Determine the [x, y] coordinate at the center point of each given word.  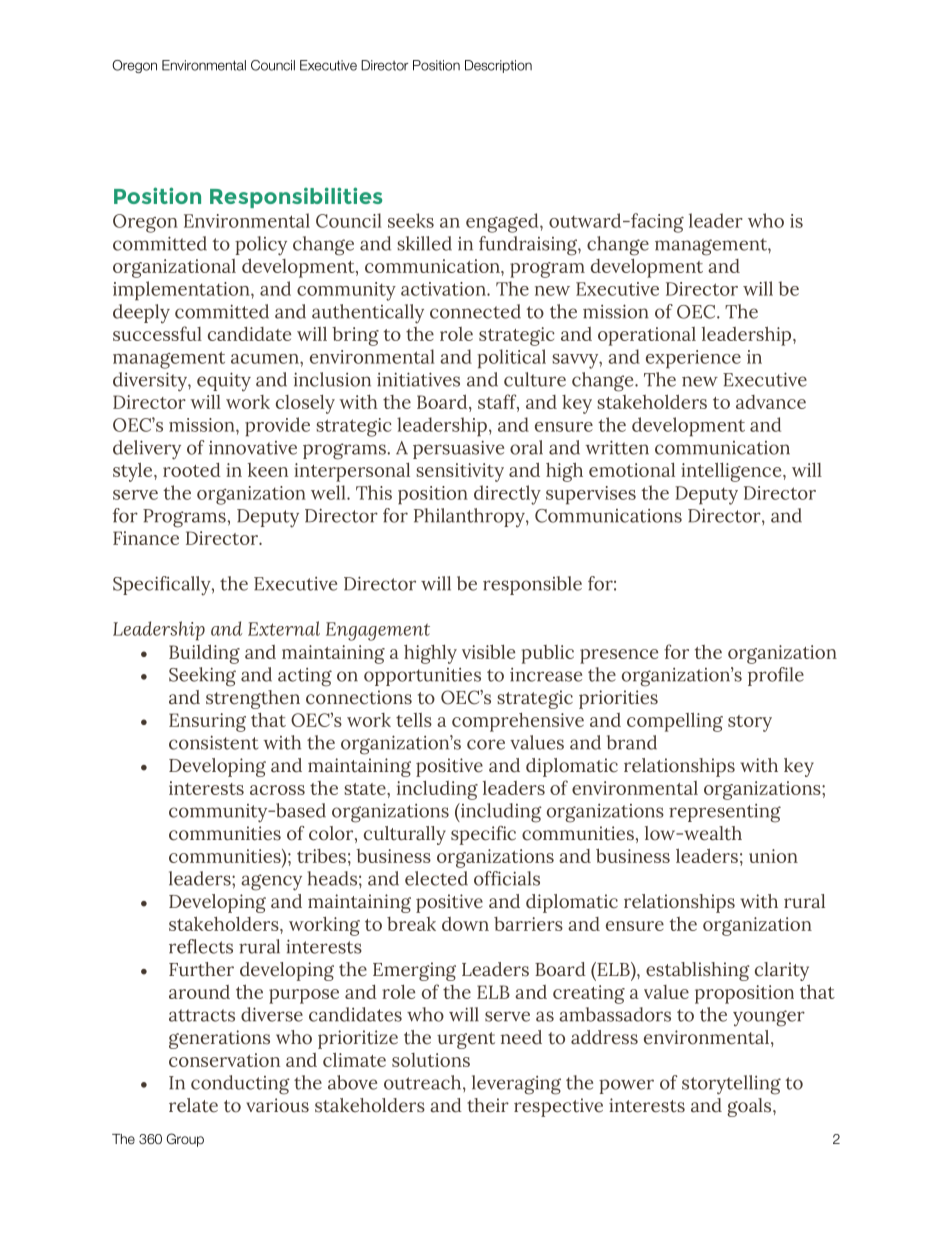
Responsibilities [296, 197]
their [488, 1105]
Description [498, 66]
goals [750, 1107]
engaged [503, 223]
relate [193, 1105]
